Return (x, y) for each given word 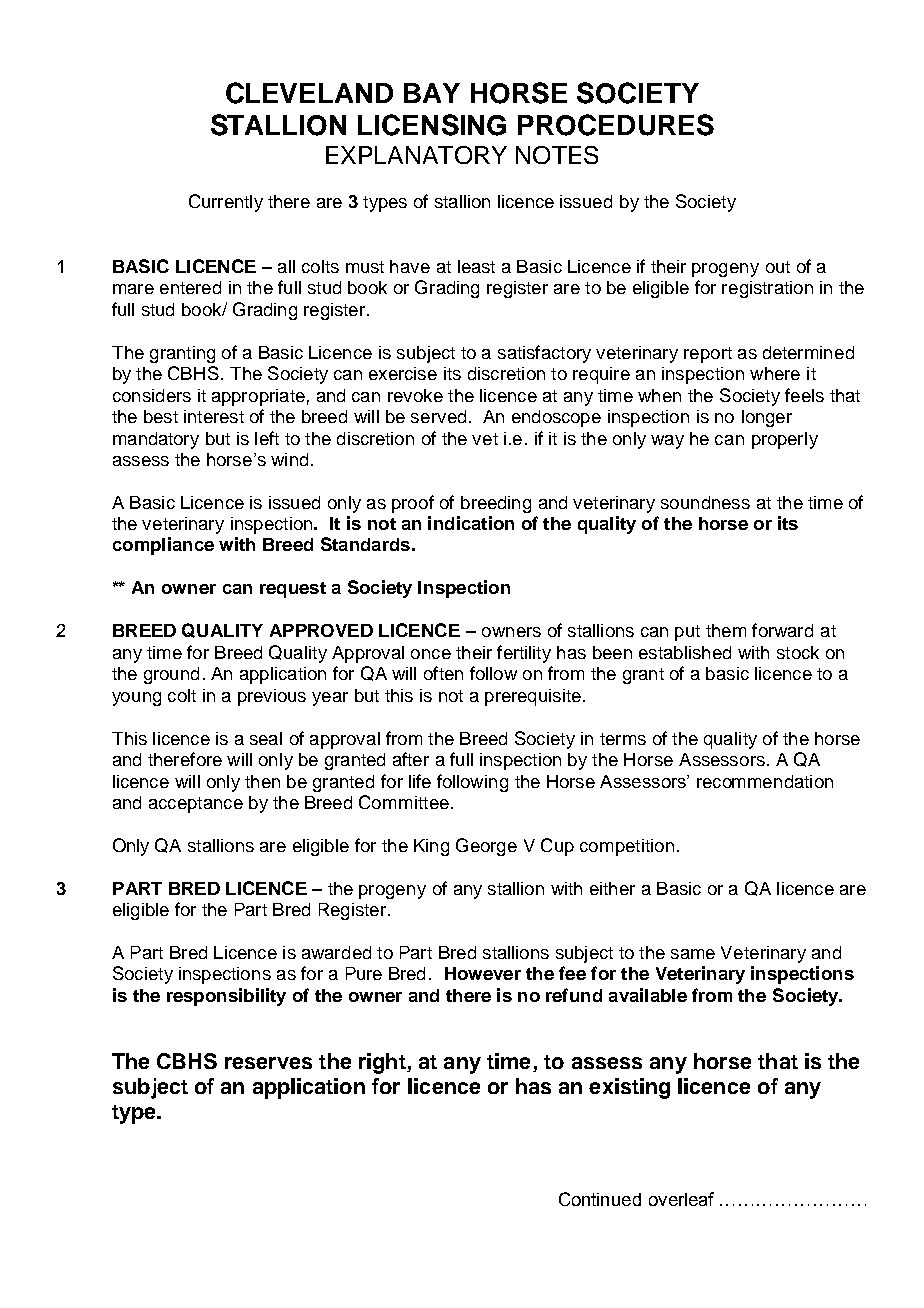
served (438, 416)
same (693, 954)
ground (171, 675)
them (726, 630)
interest (214, 416)
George (486, 847)
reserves (268, 1063)
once (431, 654)
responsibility (226, 997)
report (708, 355)
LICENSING (432, 125)
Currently (226, 203)
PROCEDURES (616, 125)
